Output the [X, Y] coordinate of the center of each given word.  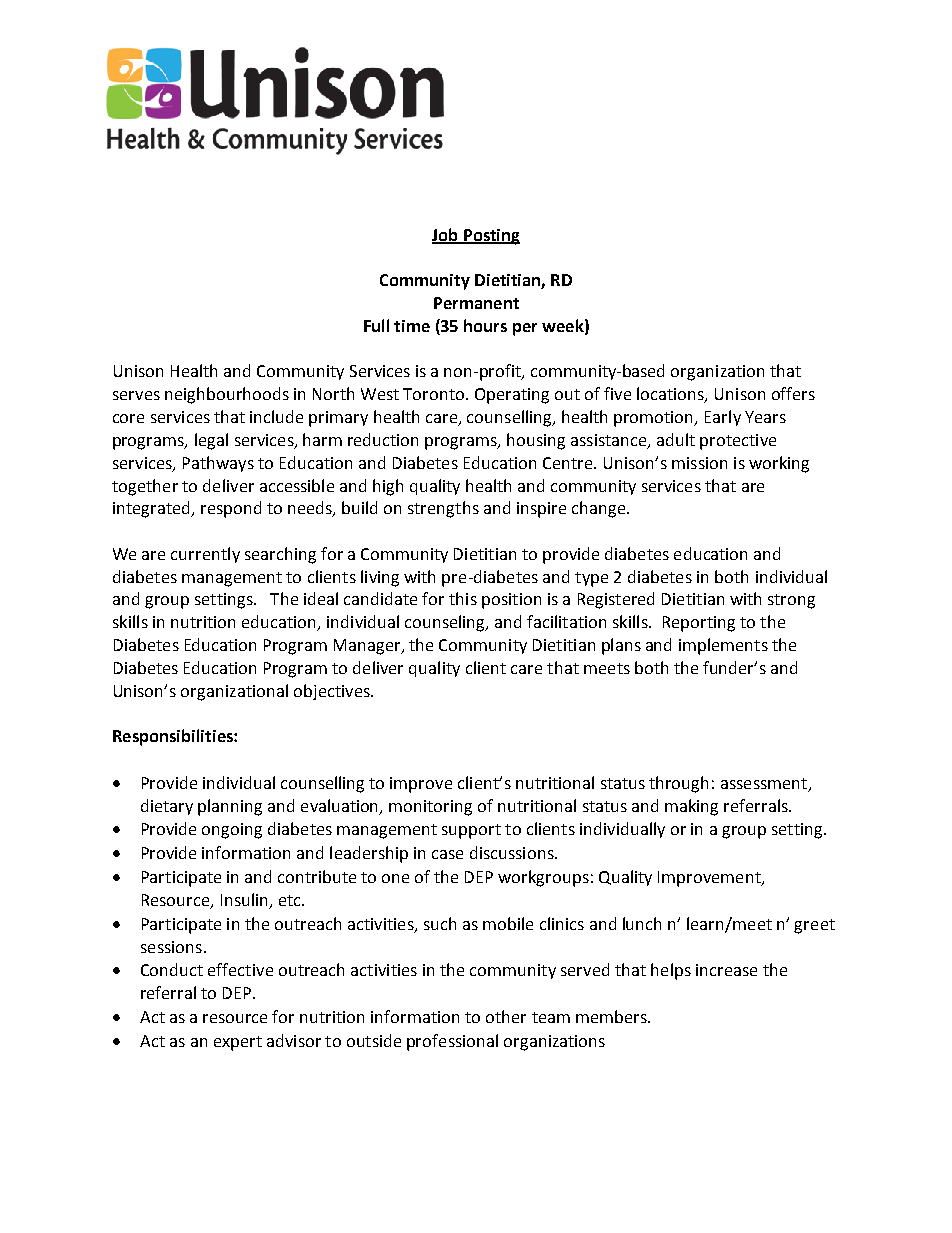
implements [723, 646]
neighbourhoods [227, 395]
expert [238, 1043]
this [463, 598]
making [691, 807]
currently [205, 555]
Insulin [244, 899]
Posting [491, 237]
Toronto [435, 394]
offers [793, 393]
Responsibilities [174, 737]
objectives [333, 692]
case [447, 854]
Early [723, 418]
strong [791, 601]
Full [376, 325]
